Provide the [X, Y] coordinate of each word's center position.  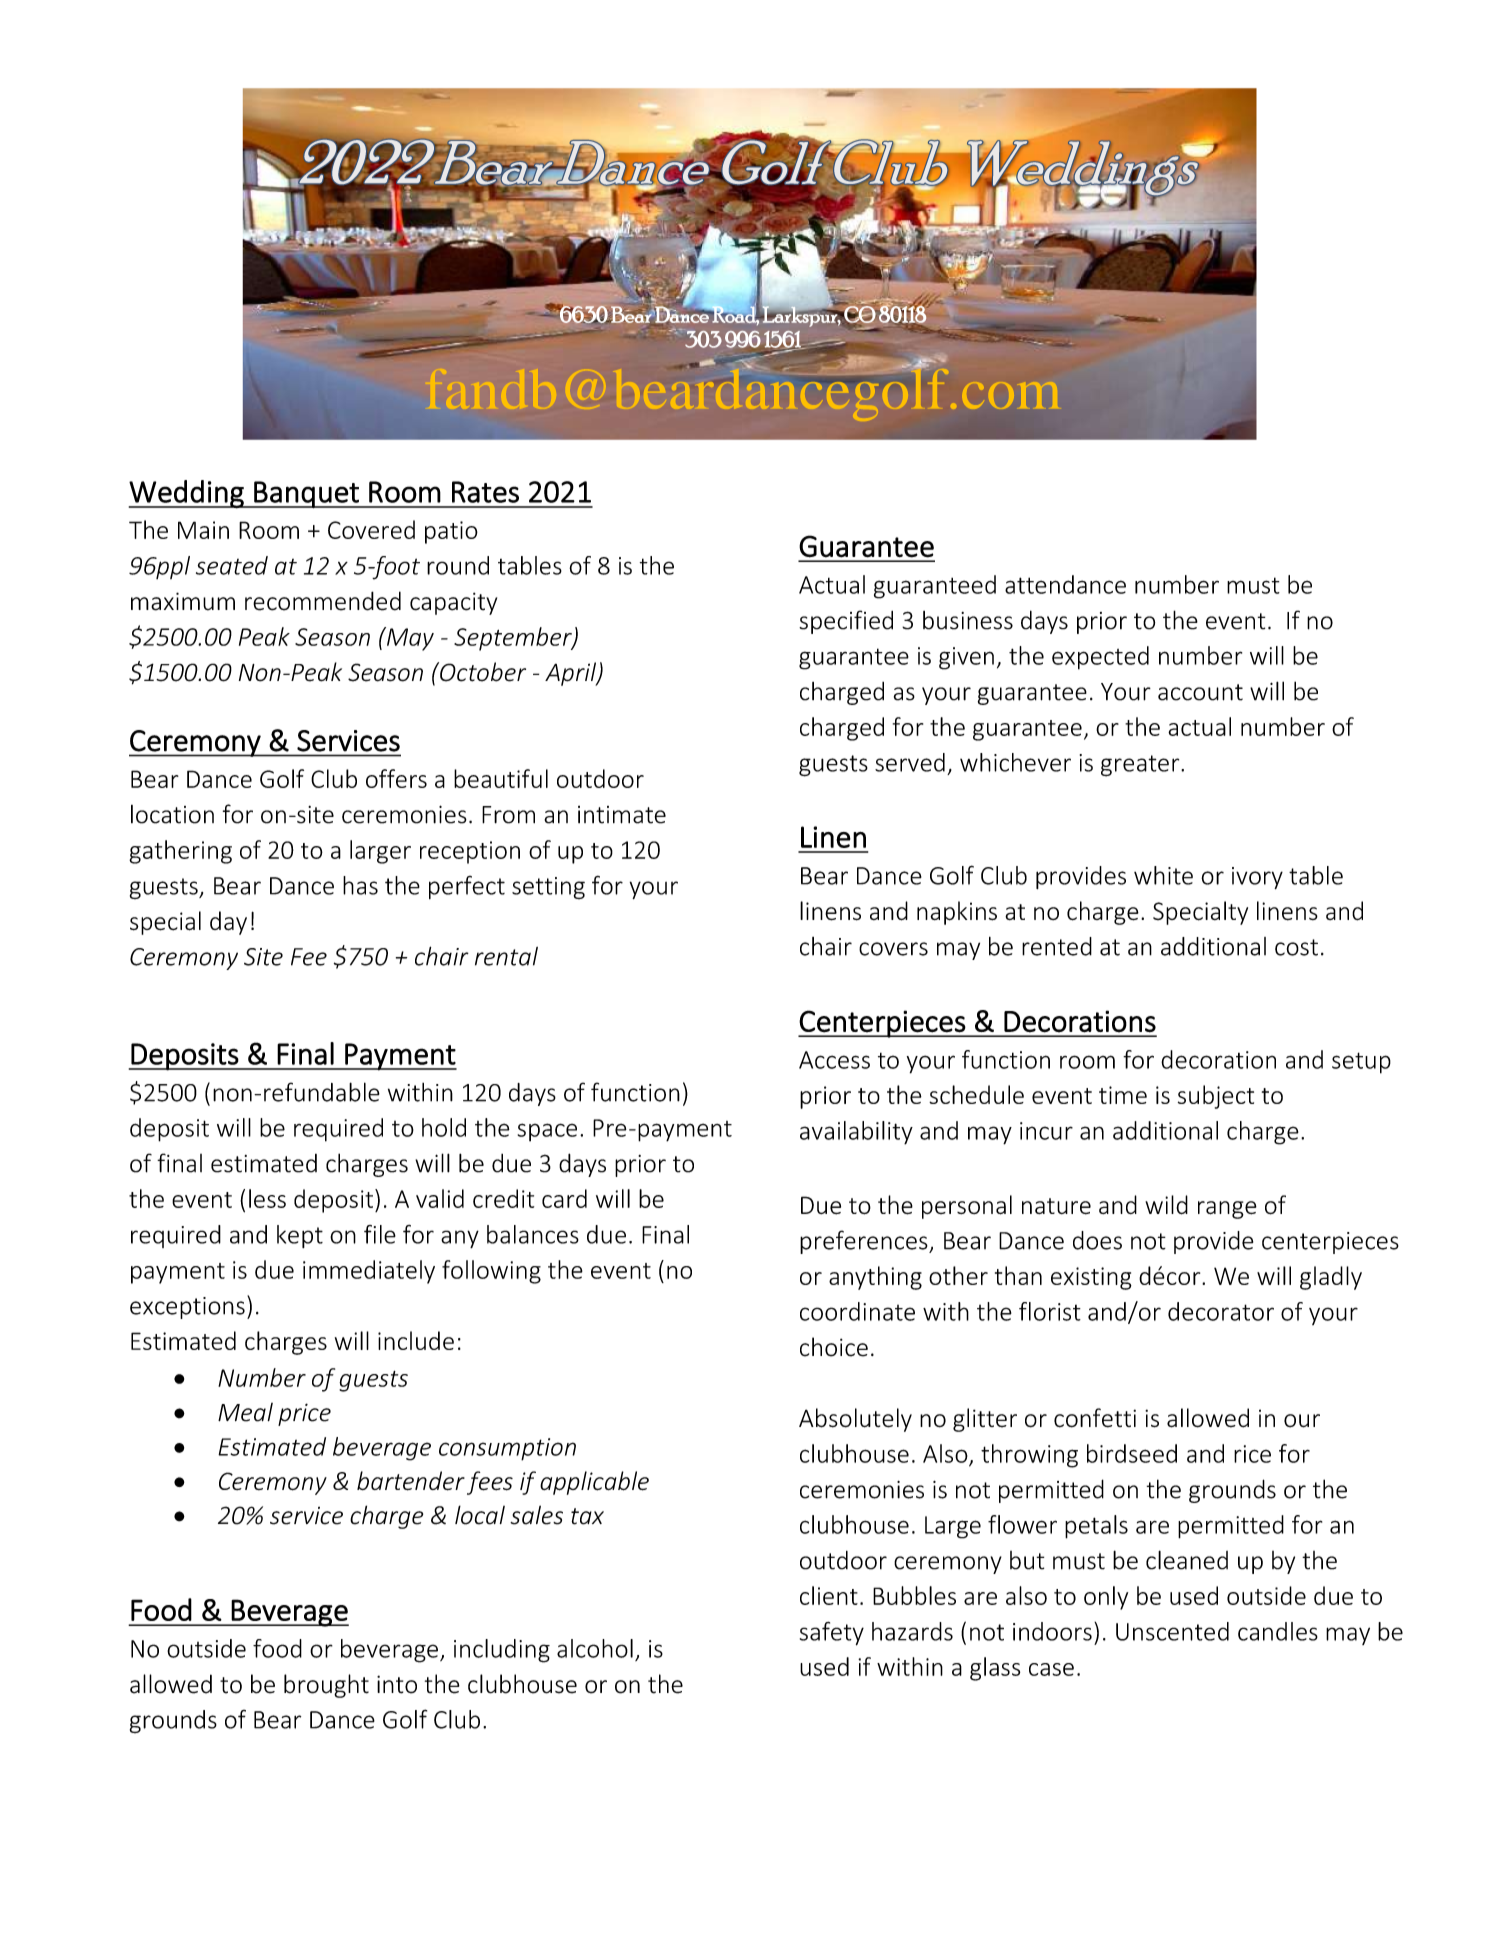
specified [846, 622]
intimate [622, 815]
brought [326, 1686]
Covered [371, 529]
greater [1141, 766]
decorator [1221, 1311]
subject [1216, 1097]
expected [1100, 658]
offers [396, 778]
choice [834, 1347]
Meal [245, 1412]
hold [444, 1127]
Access [834, 1060]
